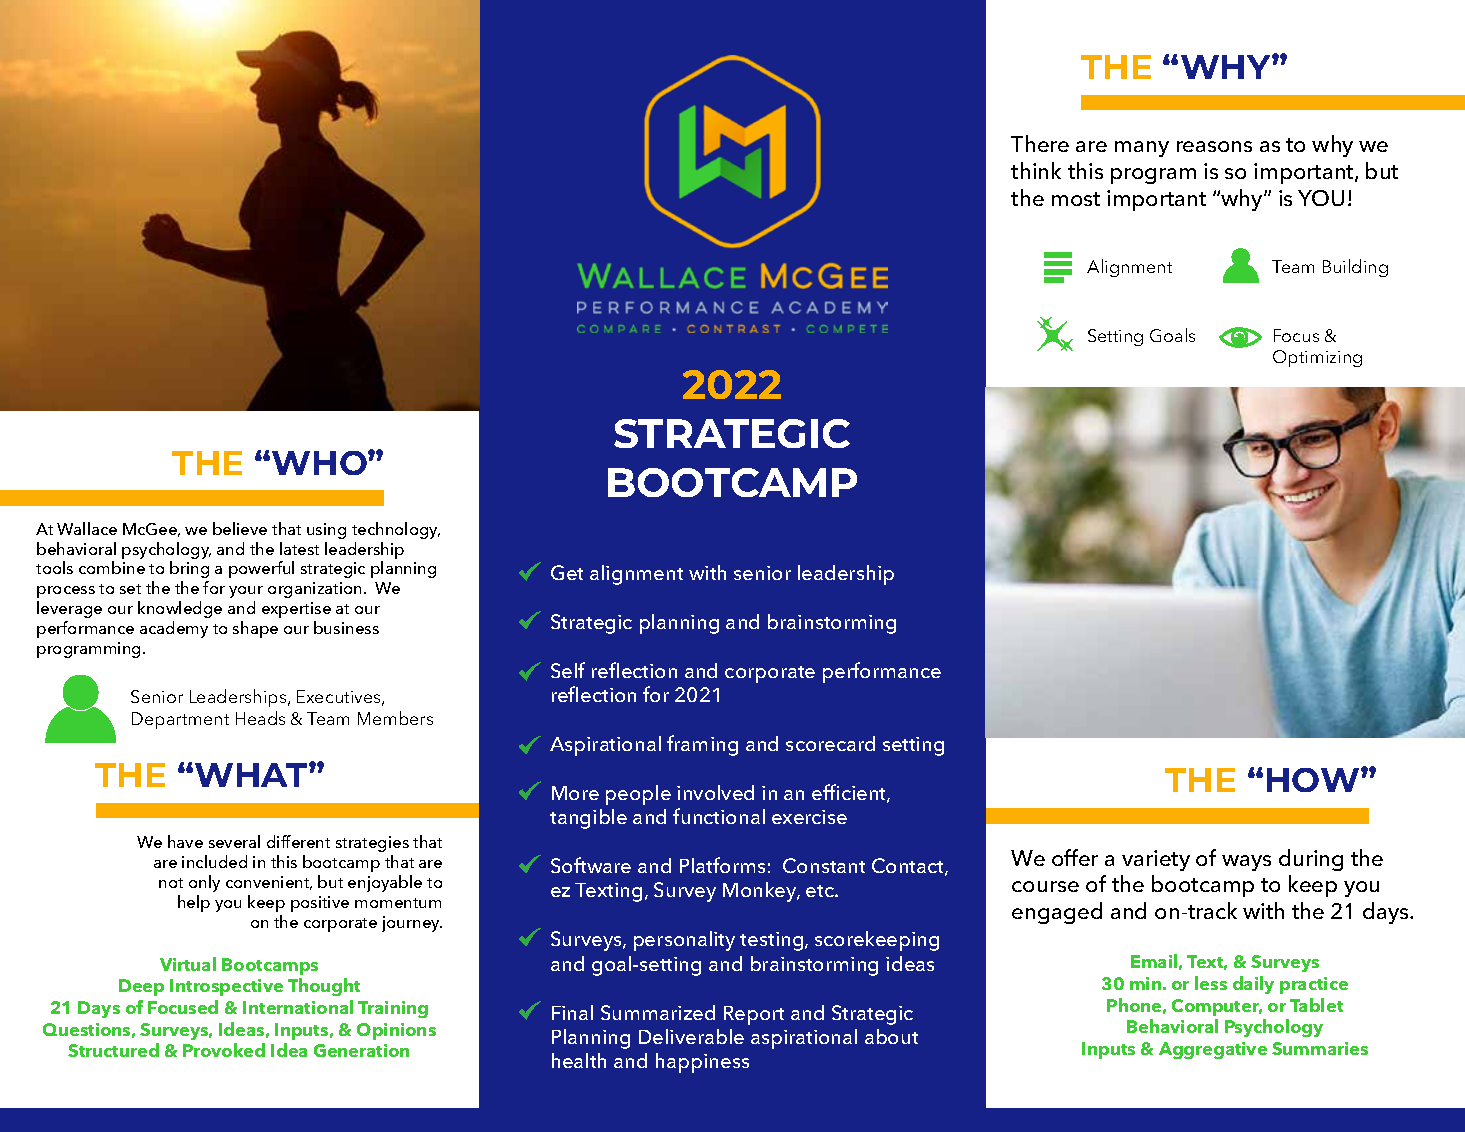  Describe the element at coordinates (224, 1050) in the image. I see `Provoked` at that location.
